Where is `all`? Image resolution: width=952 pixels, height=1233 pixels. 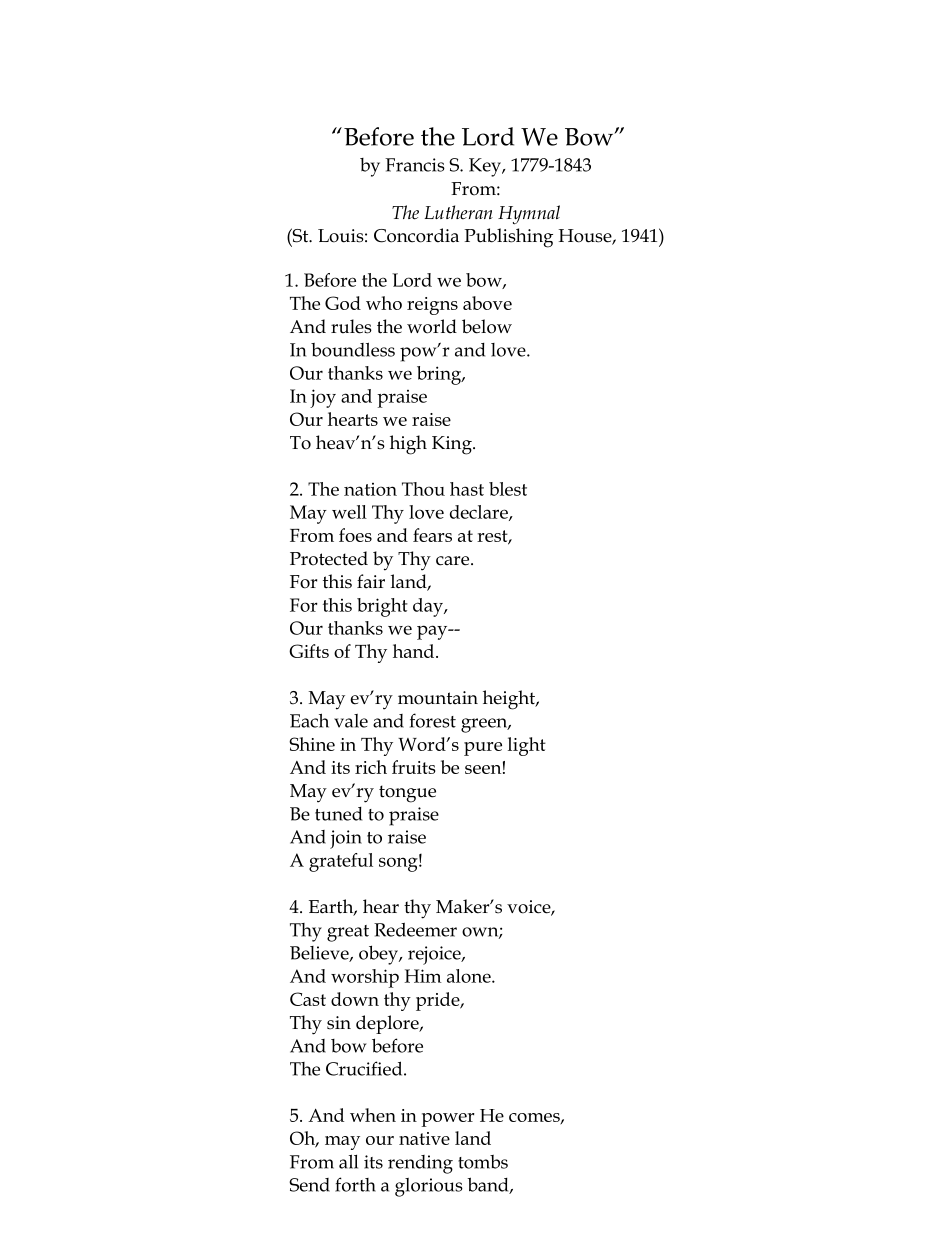
all is located at coordinates (348, 1161).
